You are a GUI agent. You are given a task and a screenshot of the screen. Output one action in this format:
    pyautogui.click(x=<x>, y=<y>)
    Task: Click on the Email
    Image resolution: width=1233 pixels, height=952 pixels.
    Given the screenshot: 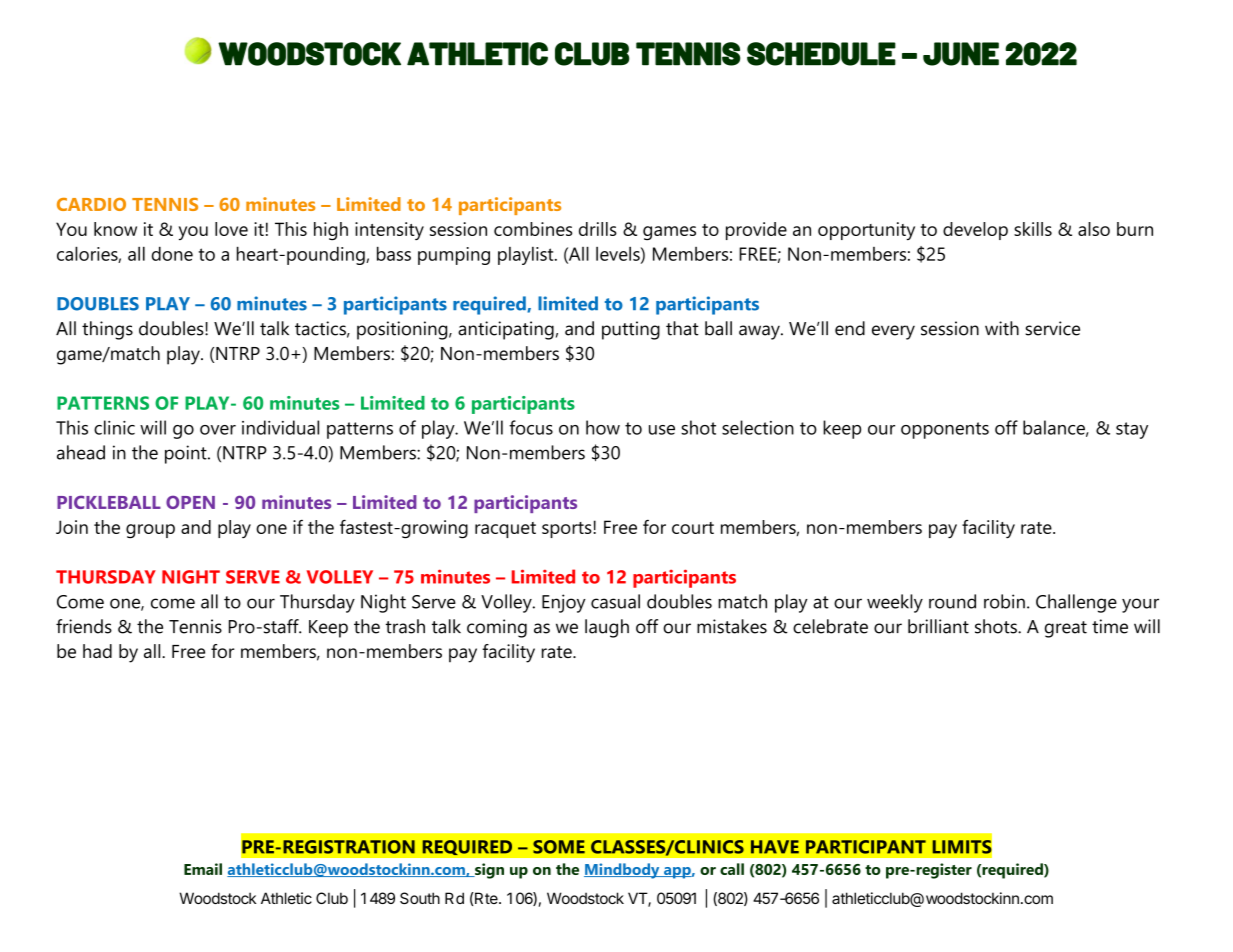 What is the action you would take?
    pyautogui.click(x=203, y=869)
